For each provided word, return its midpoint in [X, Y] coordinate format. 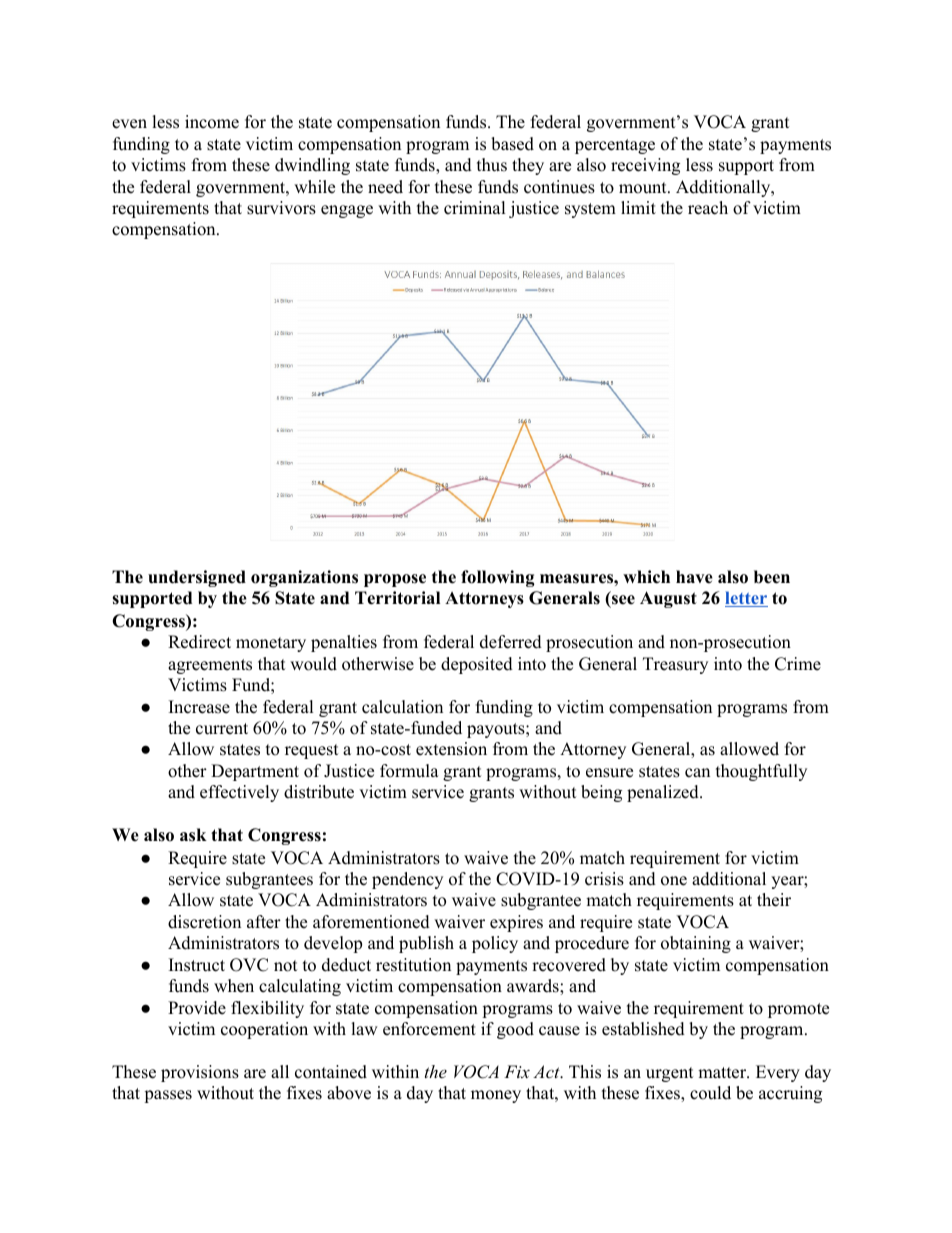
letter [746, 599]
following [498, 578]
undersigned [197, 578]
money [496, 1096]
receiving [645, 166]
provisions [200, 1073]
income [212, 122]
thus [492, 165]
